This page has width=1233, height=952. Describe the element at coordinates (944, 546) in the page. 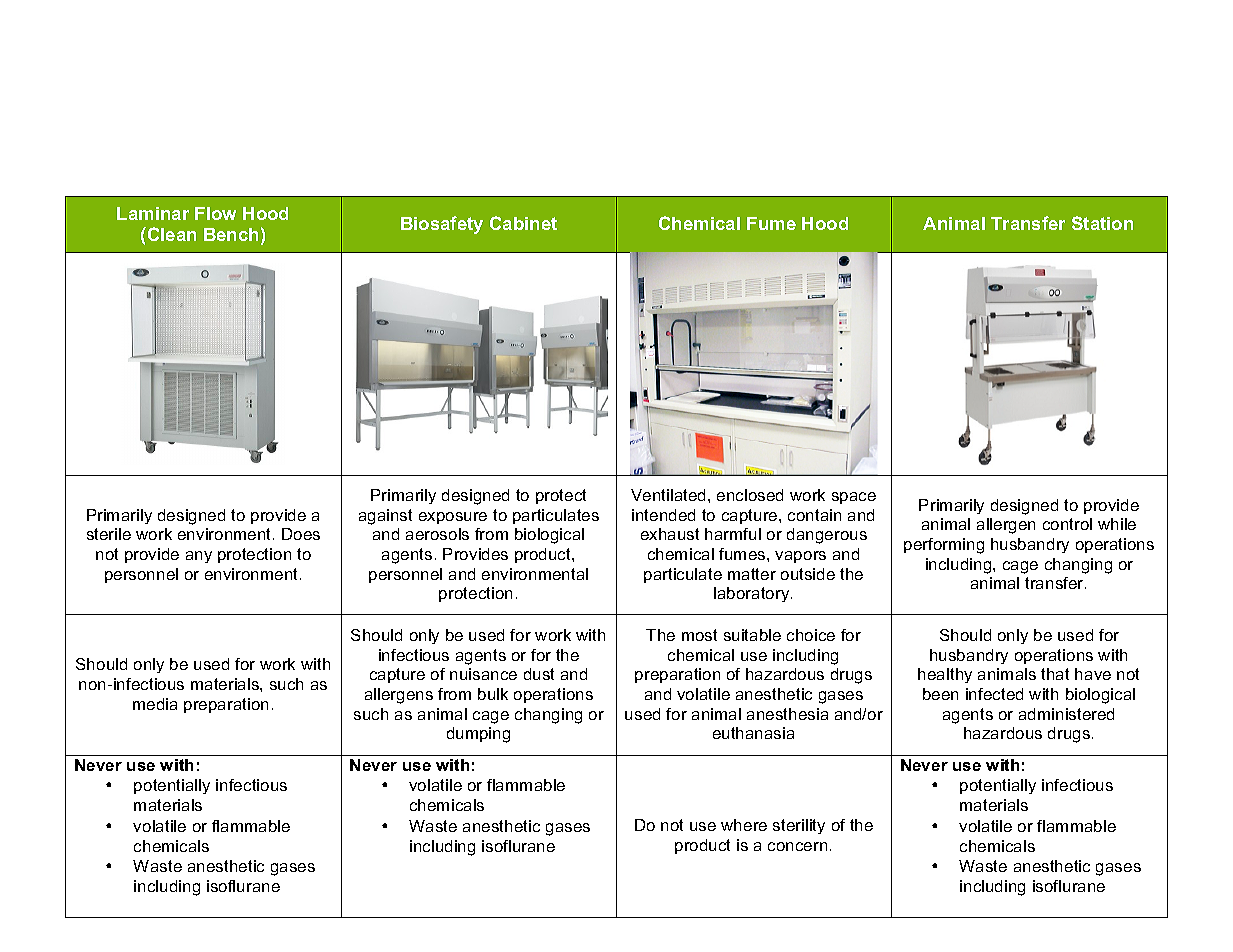

I see `performing` at that location.
